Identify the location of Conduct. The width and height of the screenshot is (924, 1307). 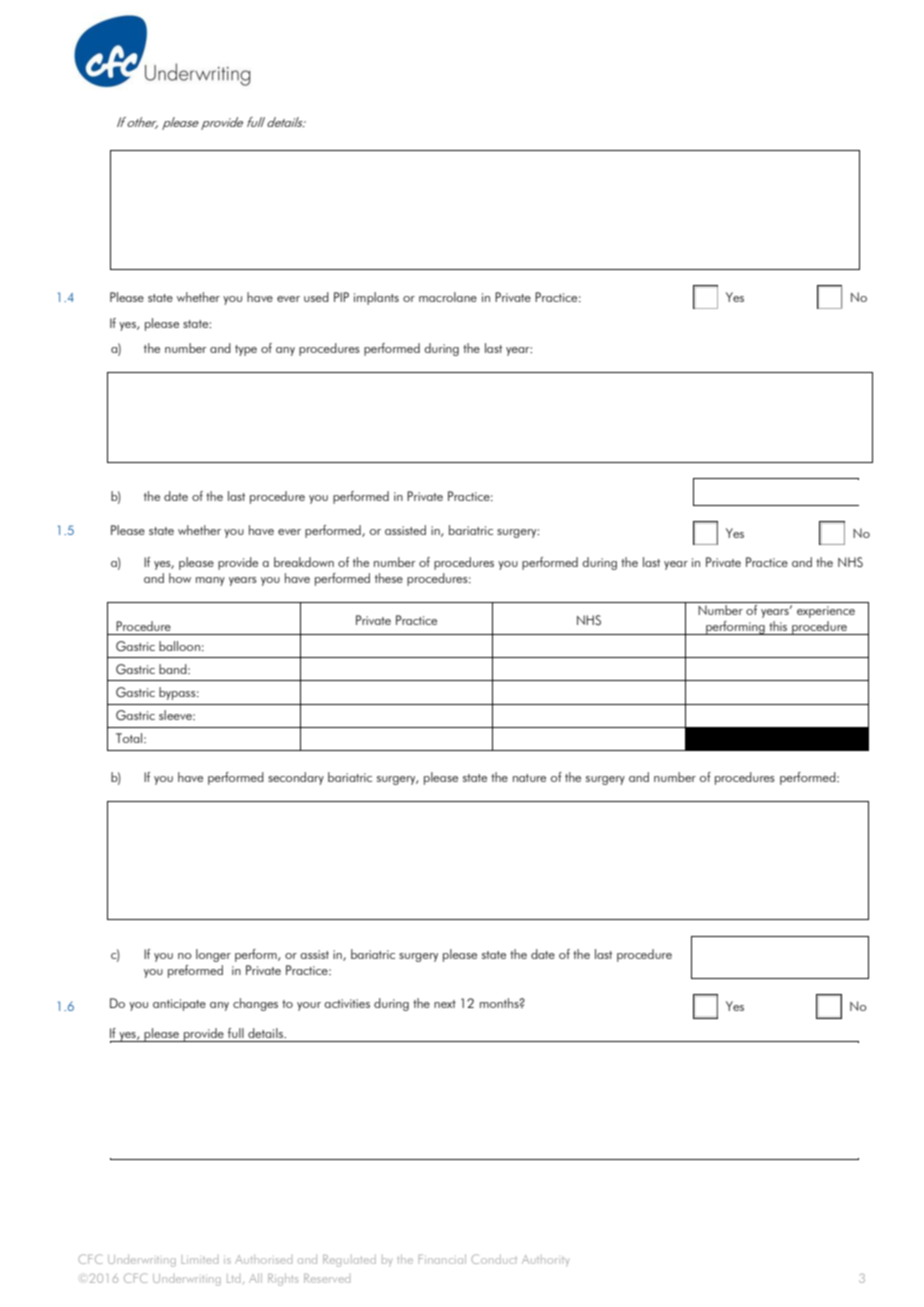
(494, 1259).
